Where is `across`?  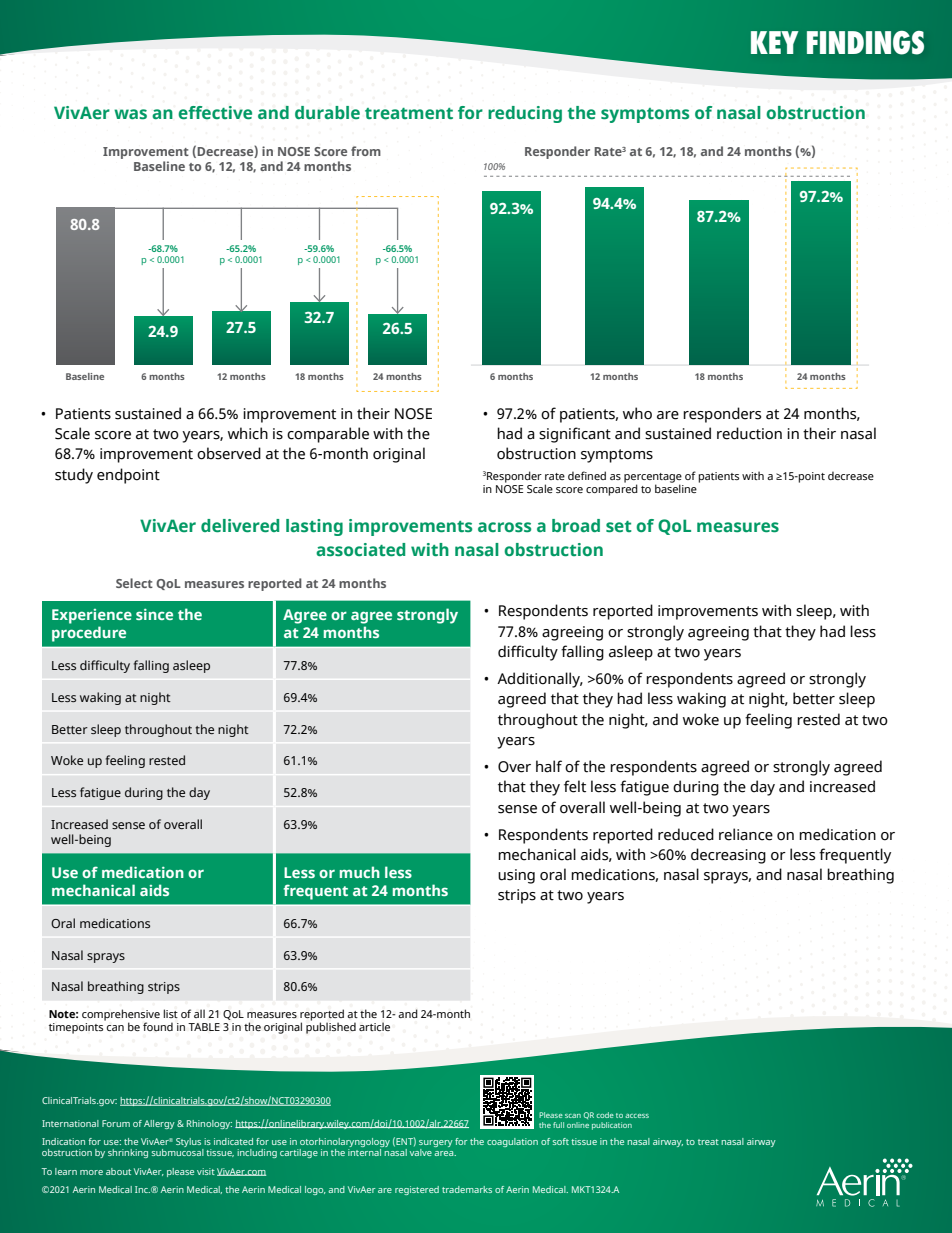
across is located at coordinates (504, 527).
